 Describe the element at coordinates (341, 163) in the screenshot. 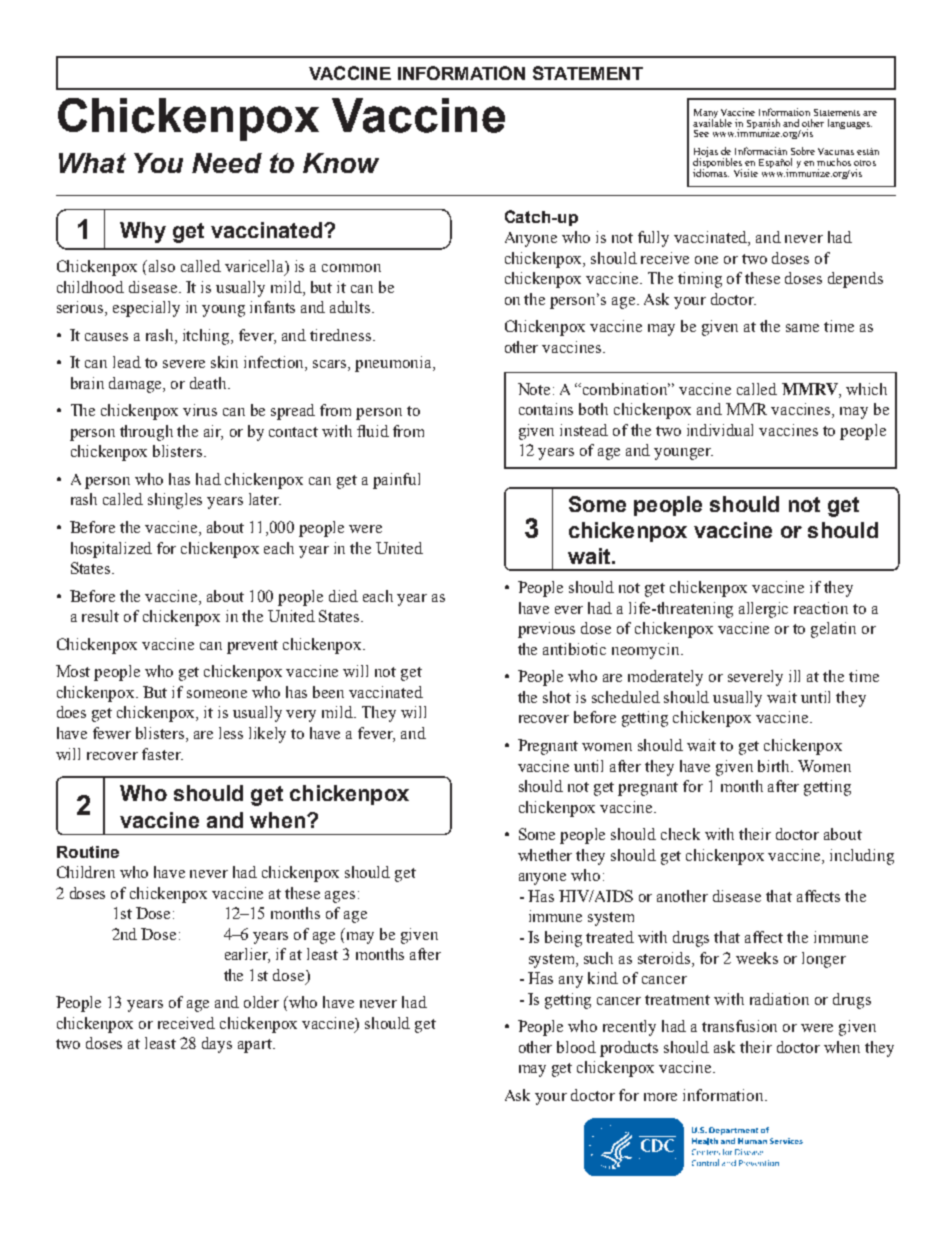

I see `Know` at that location.
